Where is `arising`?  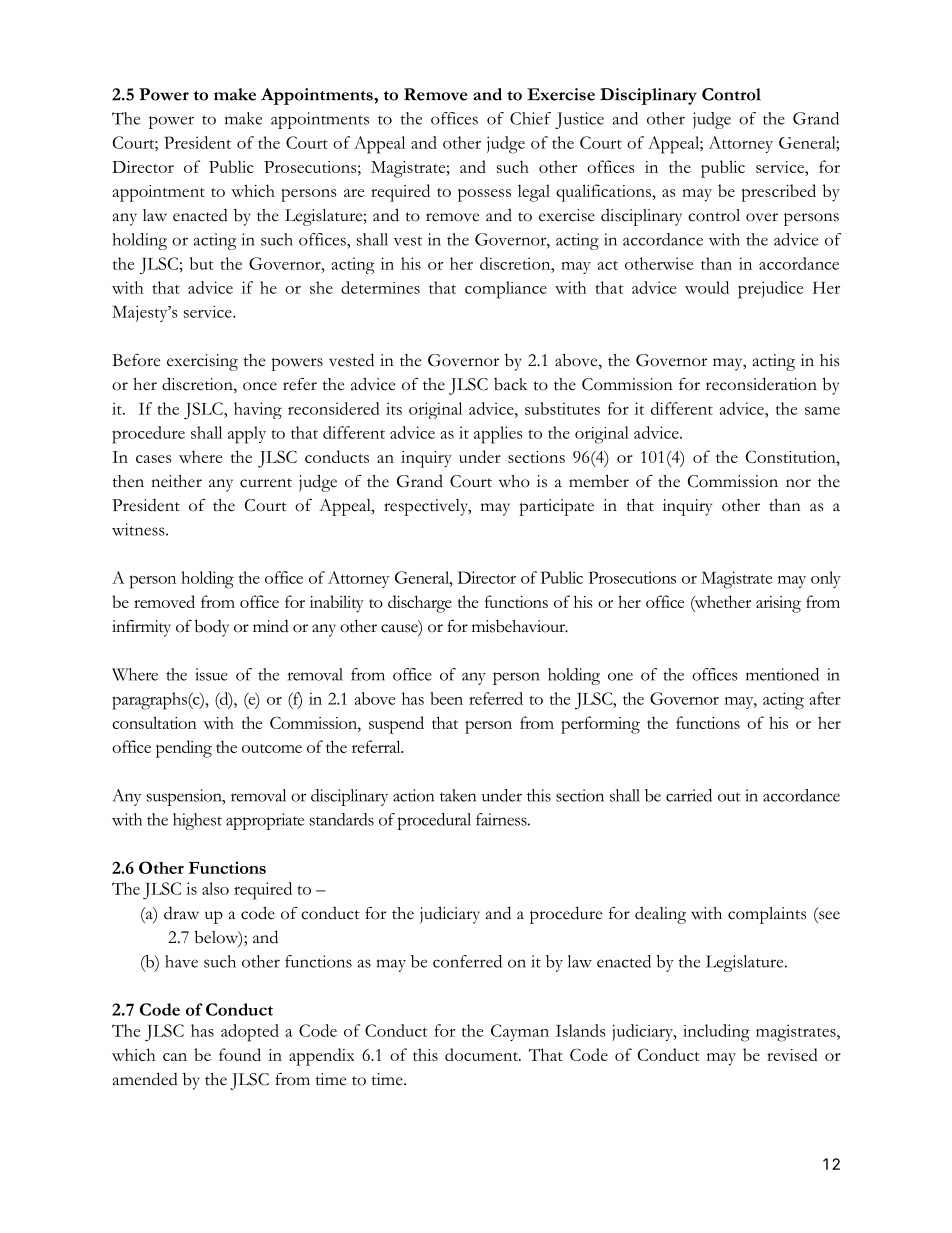
arising is located at coordinates (778, 604).
